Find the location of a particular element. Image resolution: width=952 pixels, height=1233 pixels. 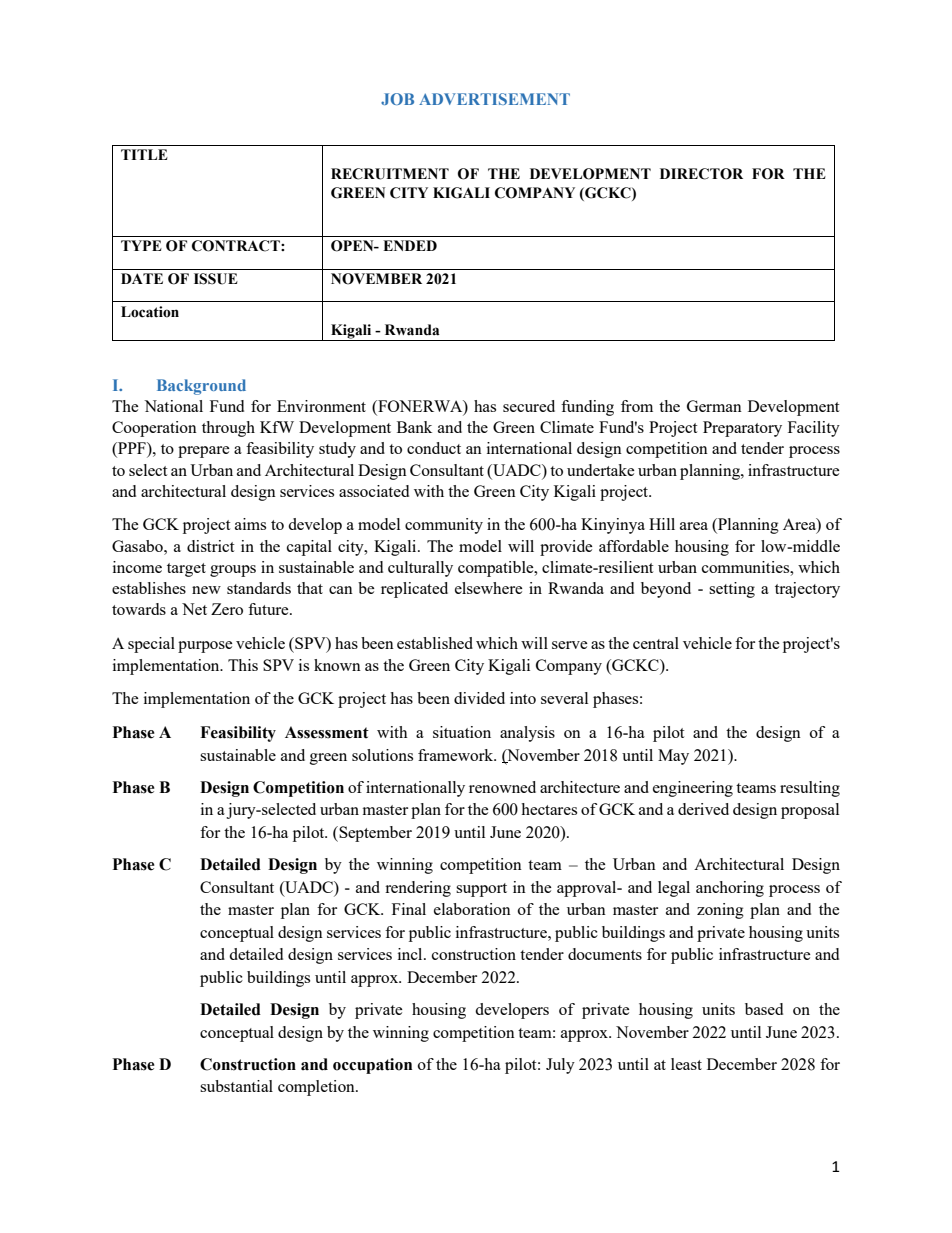

TITLE is located at coordinates (144, 154).
